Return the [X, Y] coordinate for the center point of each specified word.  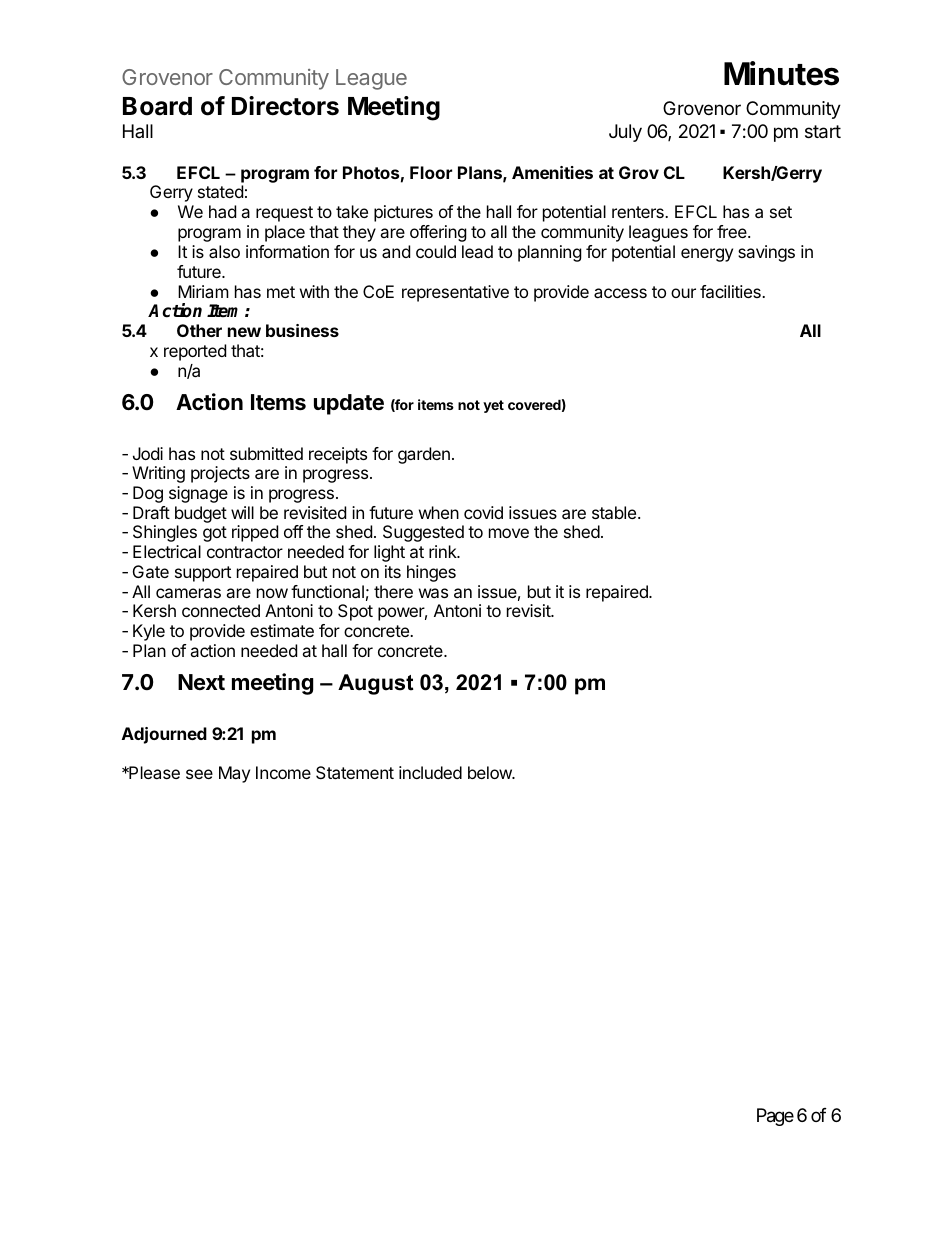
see [199, 774]
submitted [266, 453]
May [234, 774]
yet [493, 406]
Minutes [781, 73]
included [430, 772]
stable [615, 512]
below [491, 772]
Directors [285, 106]
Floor [431, 172]
